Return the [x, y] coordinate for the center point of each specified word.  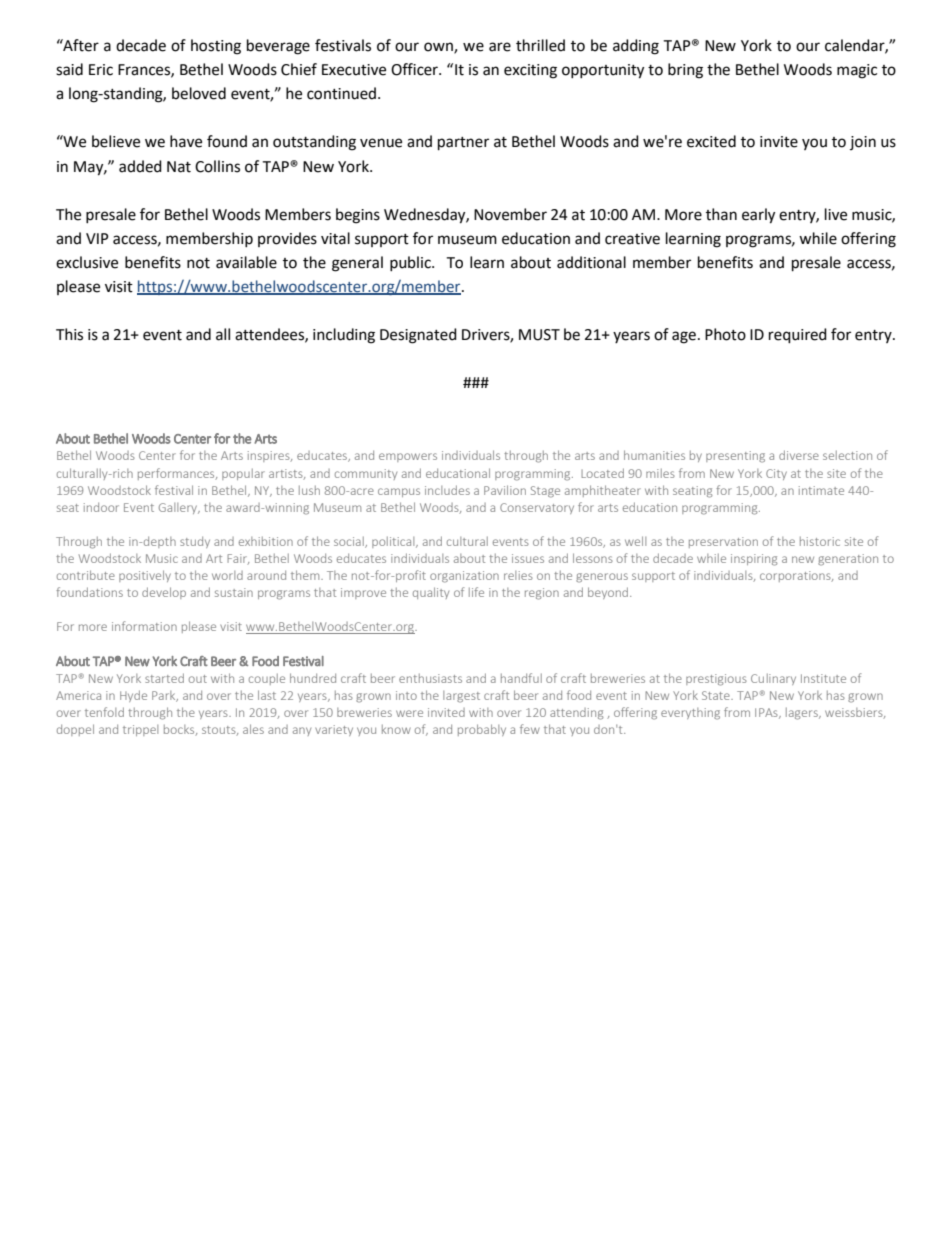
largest [461, 697]
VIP [97, 238]
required [798, 336]
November [510, 214]
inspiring [754, 560]
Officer [415, 69]
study [195, 542]
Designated [418, 336]
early [758, 216]
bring [685, 71]
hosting [216, 47]
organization [464, 577]
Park [165, 696]
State [717, 695]
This [69, 334]
